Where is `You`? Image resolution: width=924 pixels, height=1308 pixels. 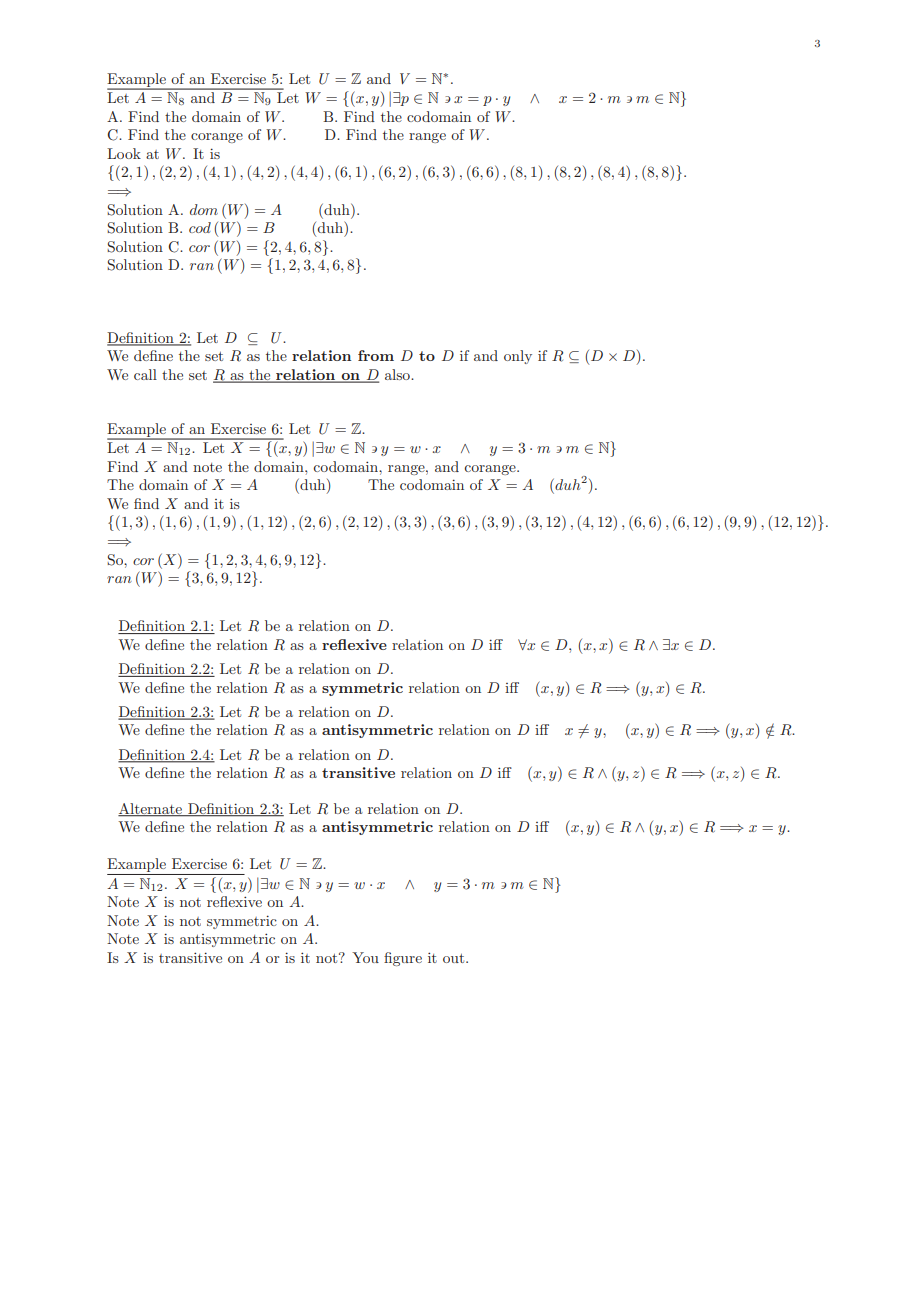 You is located at coordinates (365, 957).
